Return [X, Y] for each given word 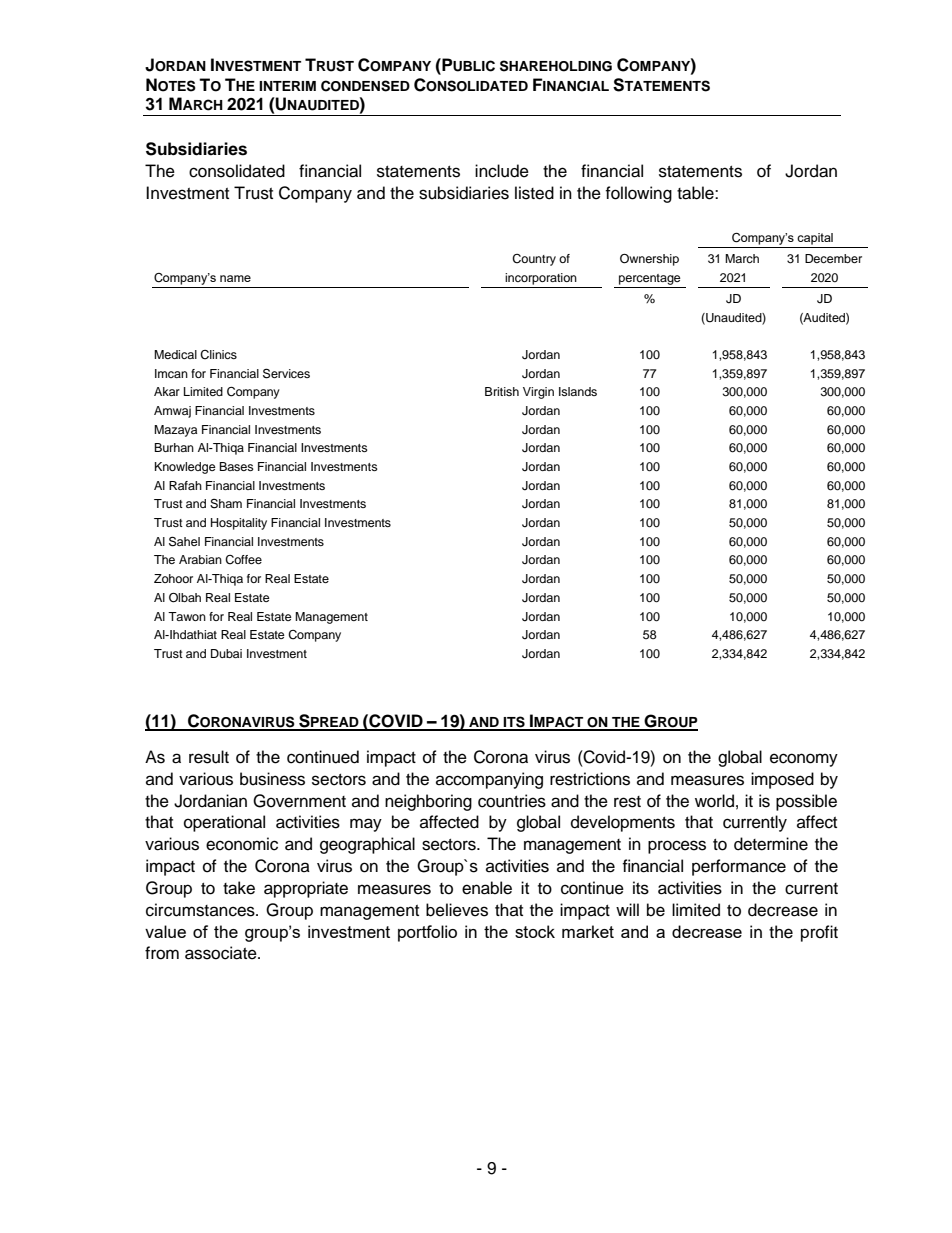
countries [512, 801]
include [502, 171]
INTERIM [287, 86]
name [235, 278]
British [502, 391]
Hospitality [239, 524]
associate [222, 953]
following [638, 194]
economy [804, 760]
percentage [650, 279]
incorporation [541, 279]
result [209, 757]
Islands [578, 391]
